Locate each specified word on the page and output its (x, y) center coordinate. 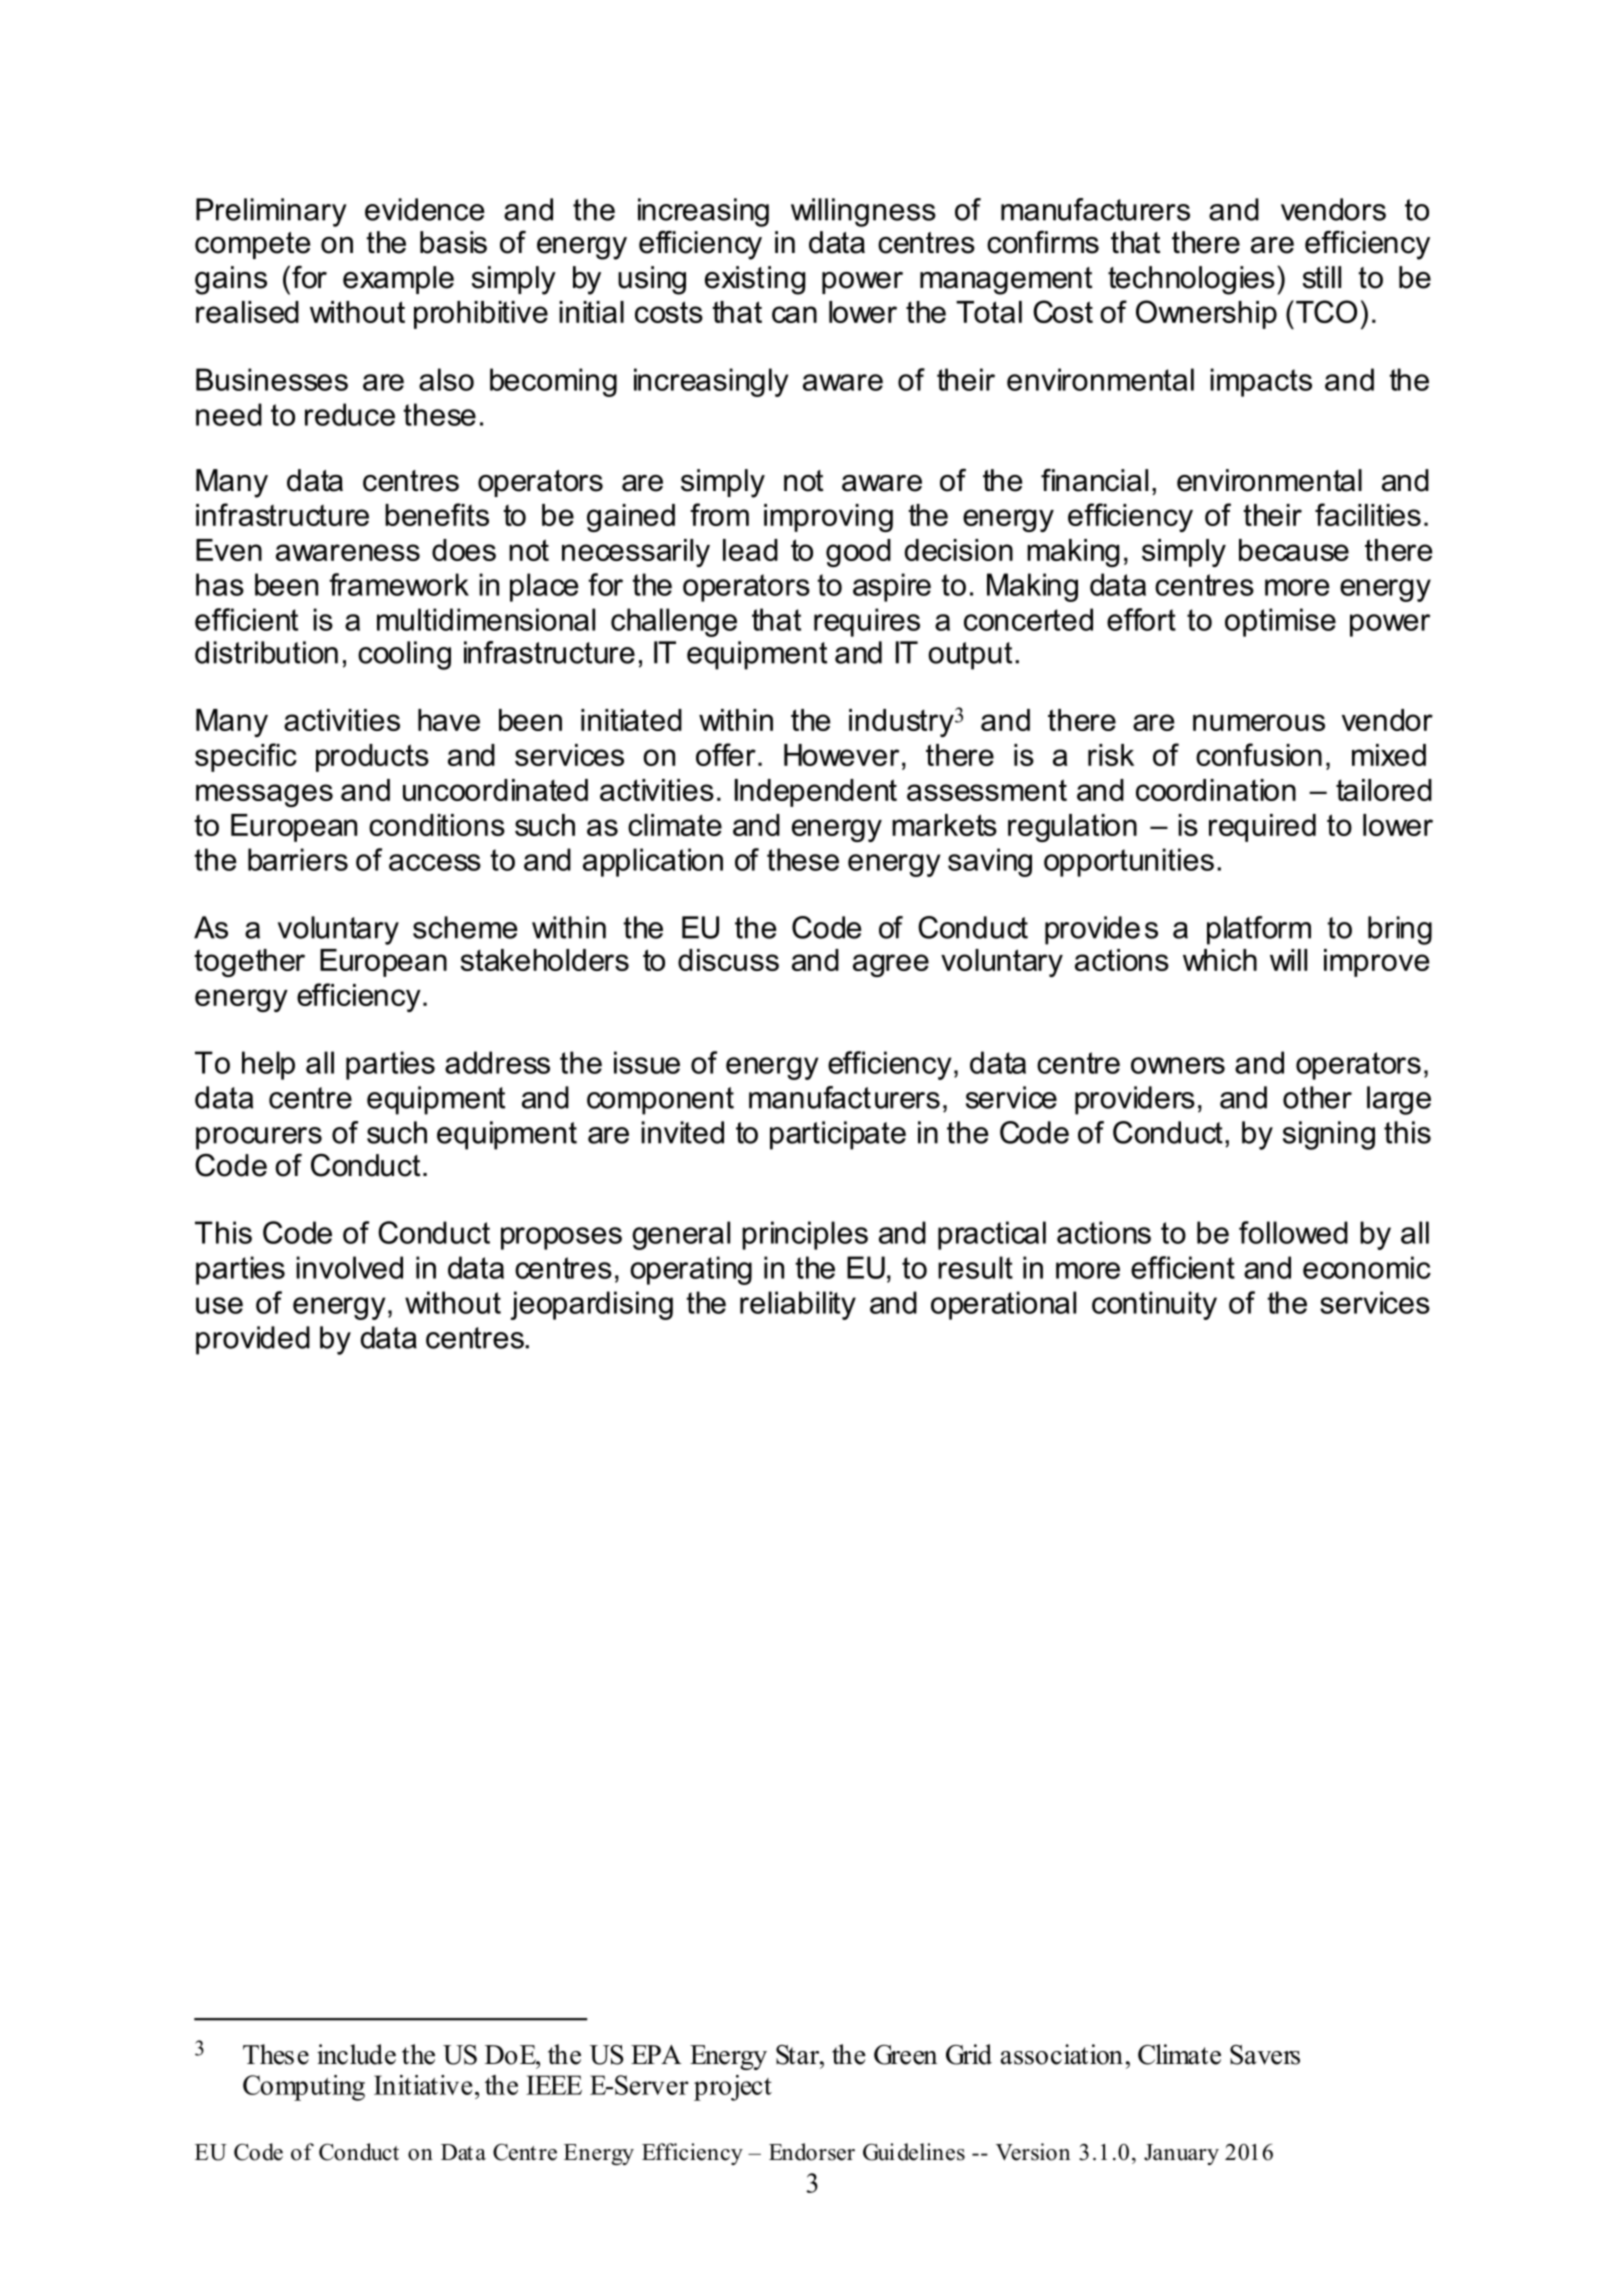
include (356, 2054)
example (398, 280)
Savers (1265, 2055)
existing (755, 280)
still (1322, 277)
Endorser (812, 2152)
